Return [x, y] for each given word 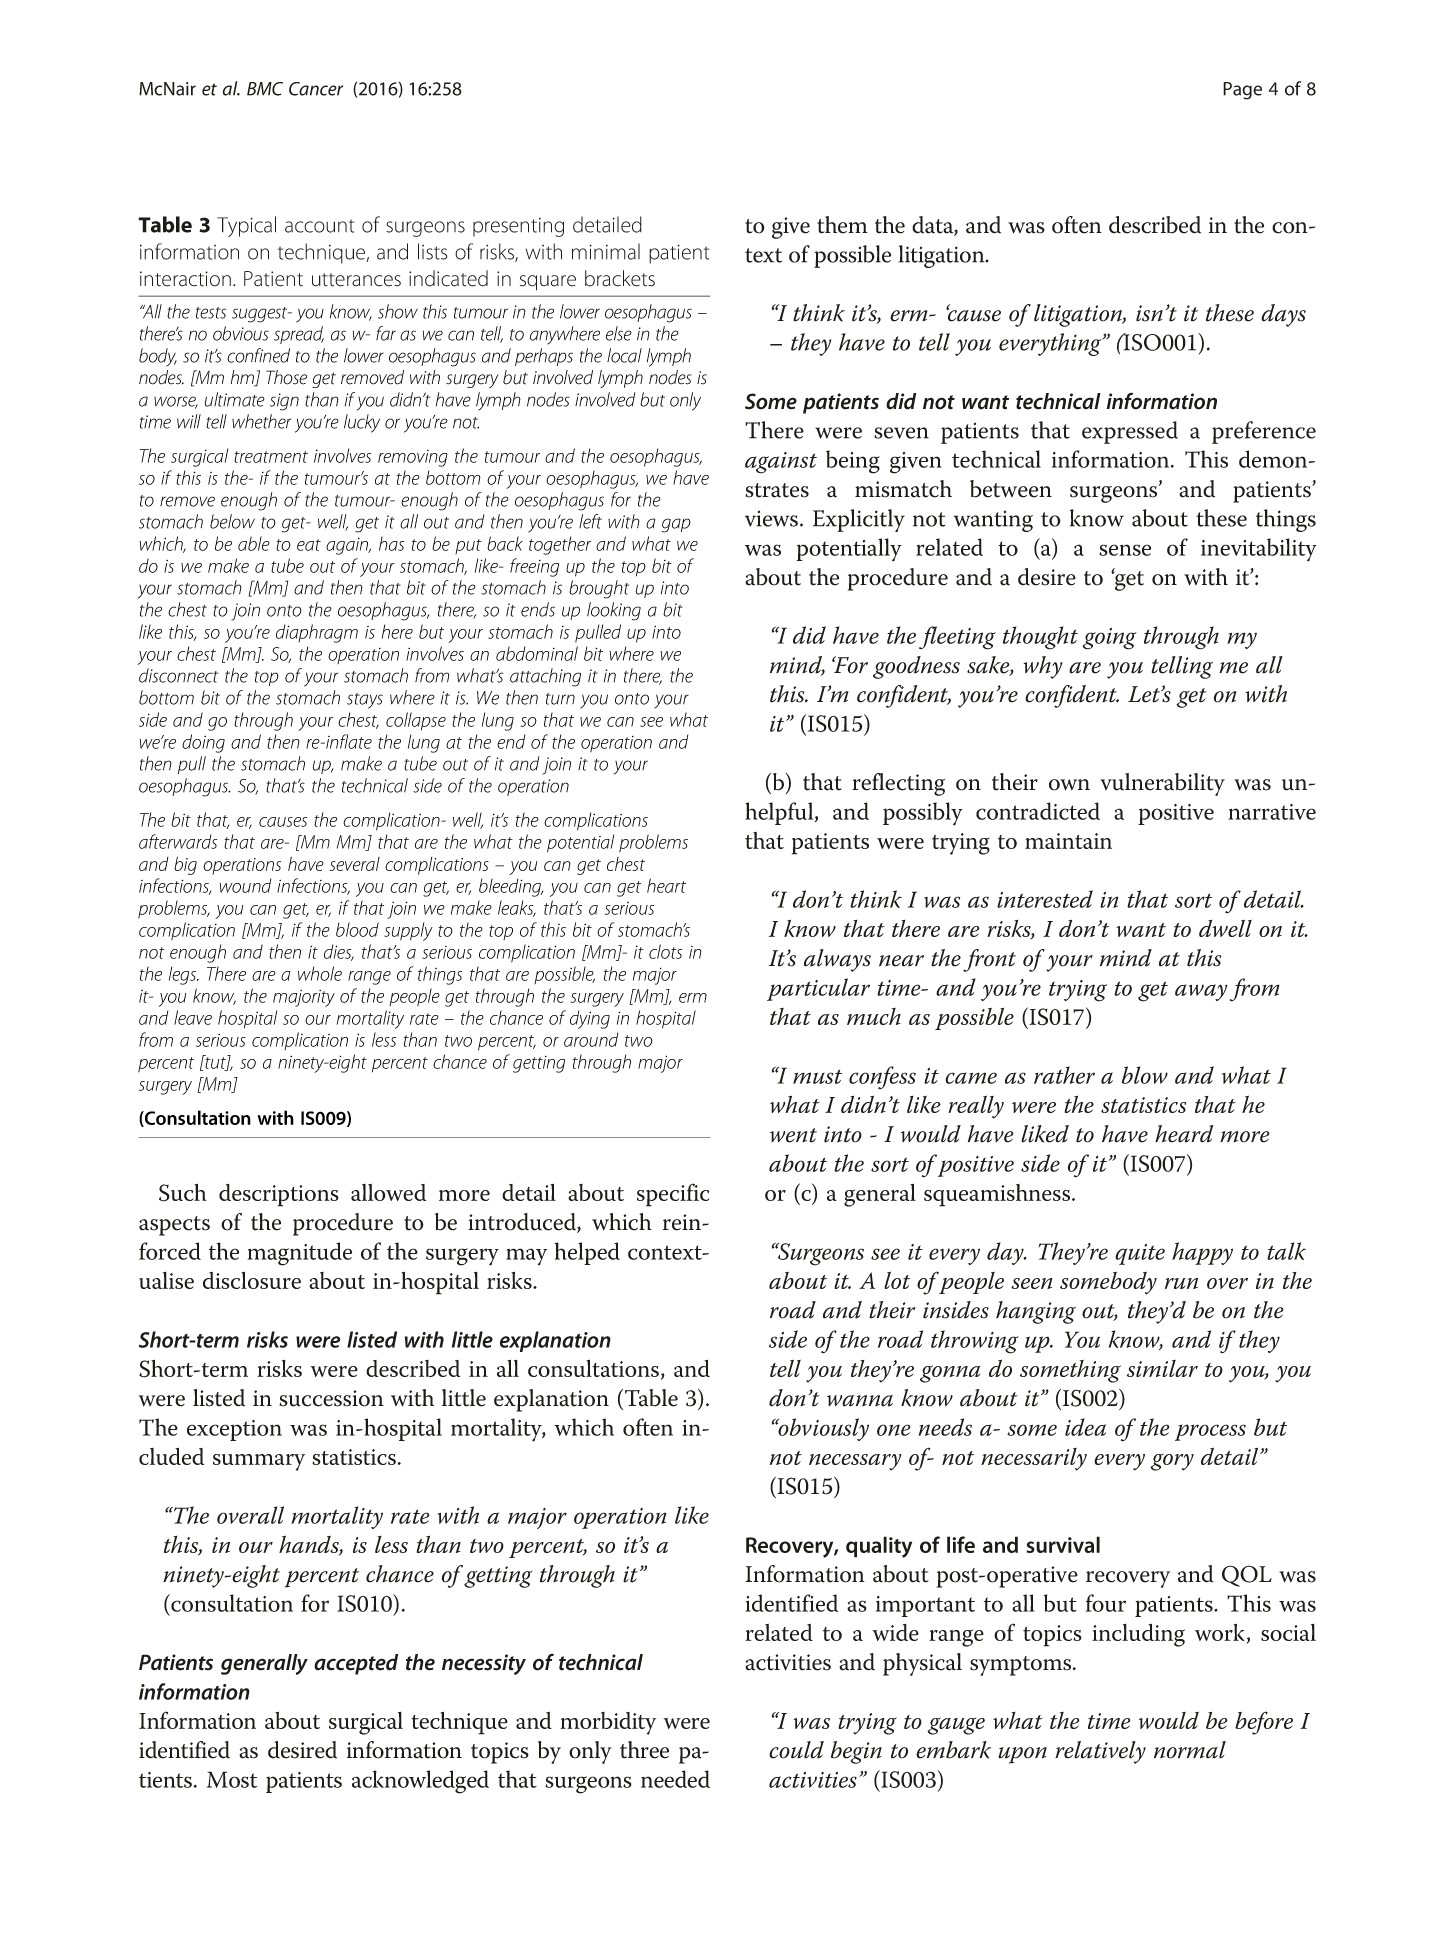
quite [1140, 1254]
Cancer [316, 89]
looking [614, 611]
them [842, 225]
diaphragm [317, 633]
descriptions [279, 1195]
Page [1242, 91]
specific [673, 1195]
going [1110, 639]
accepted [356, 1664]
